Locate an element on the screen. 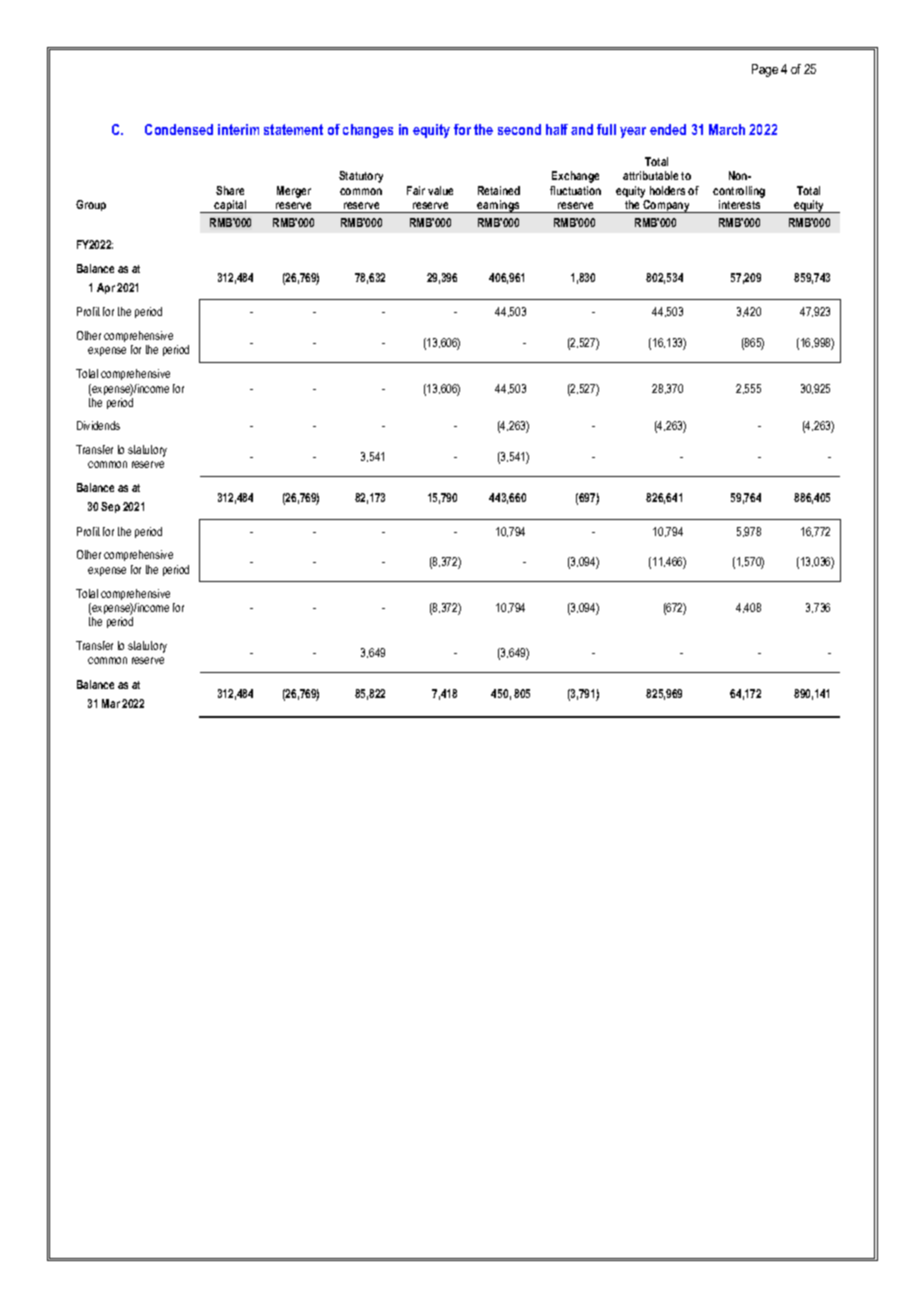 The image size is (924, 1308). Company is located at coordinates (667, 206).
